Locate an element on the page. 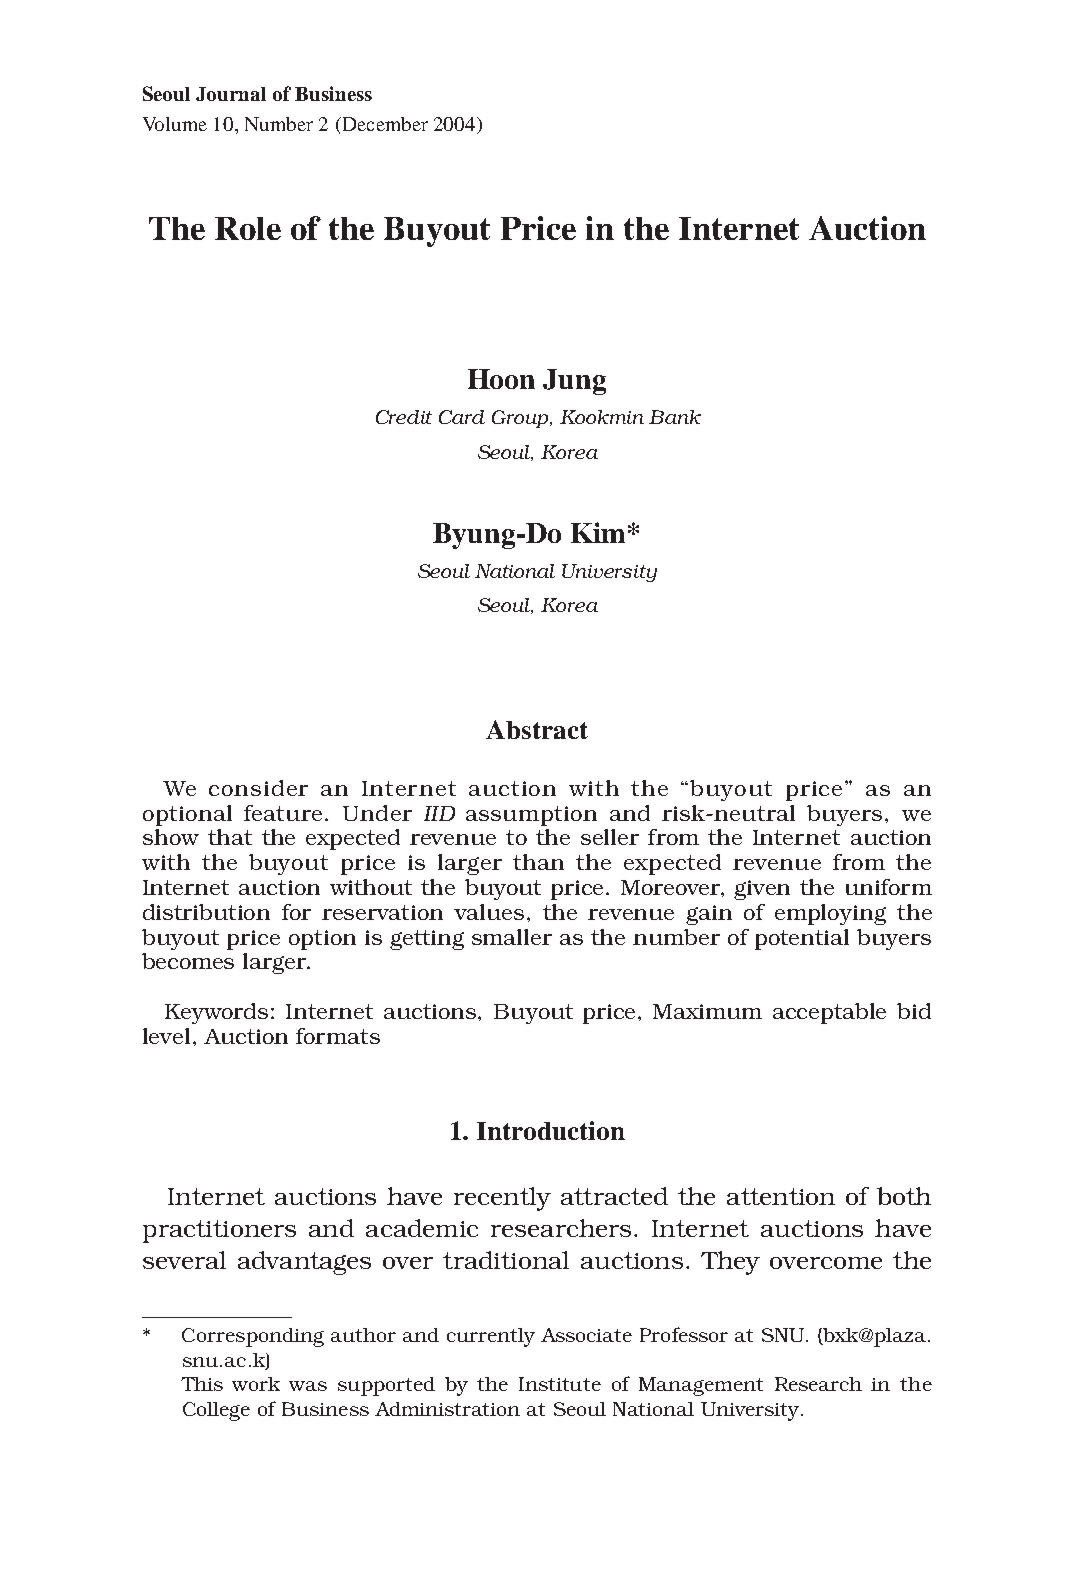 Image resolution: width=1074 pixels, height=1594 pixels. Abstract is located at coordinates (537, 729).
